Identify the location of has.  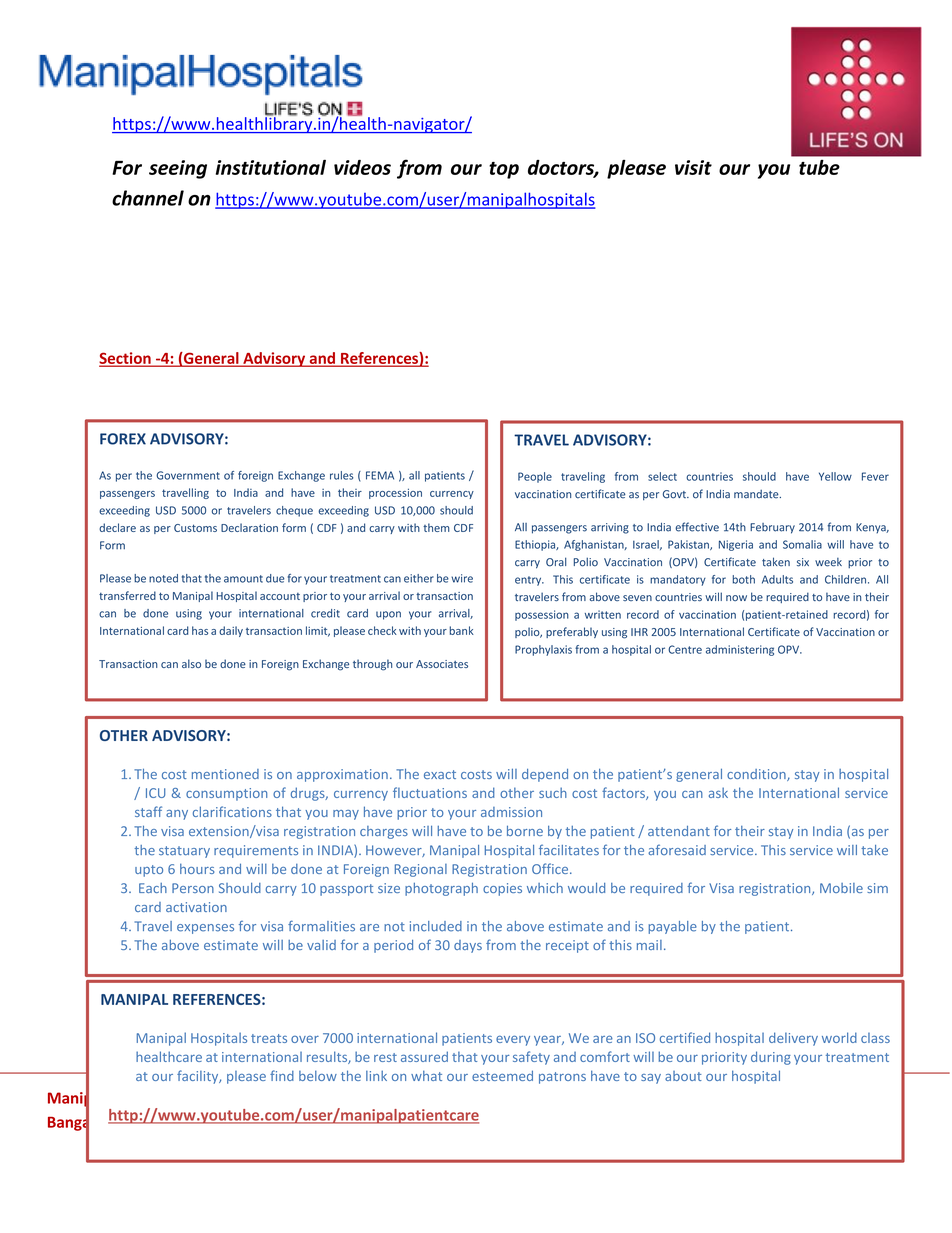
(200, 630).
